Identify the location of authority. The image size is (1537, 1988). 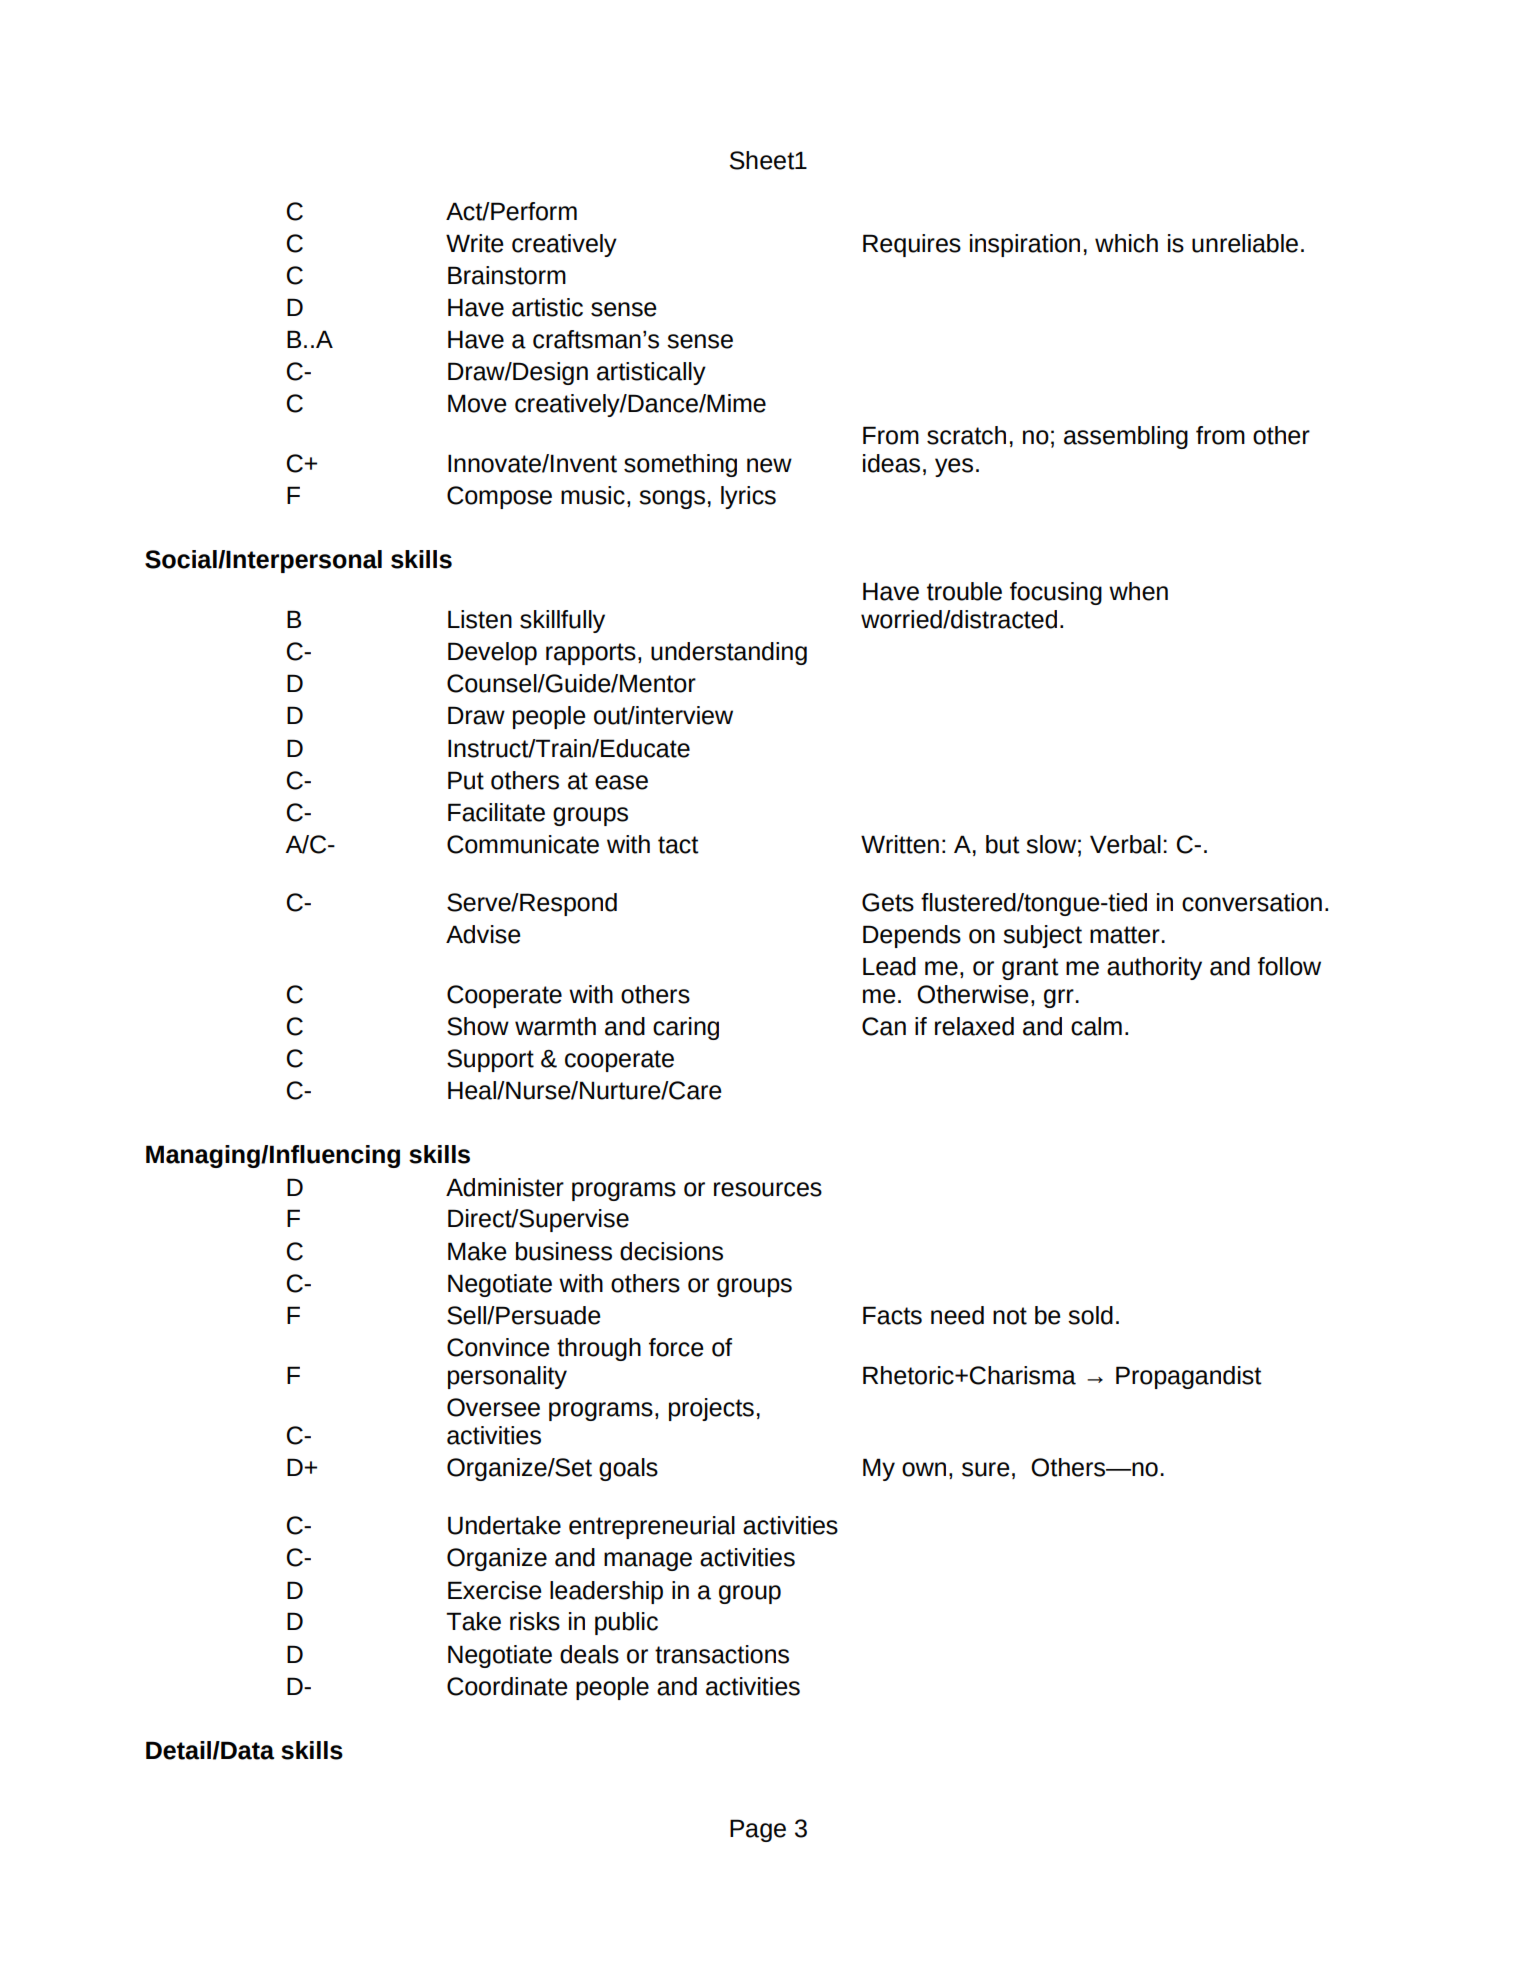
(1154, 968).
